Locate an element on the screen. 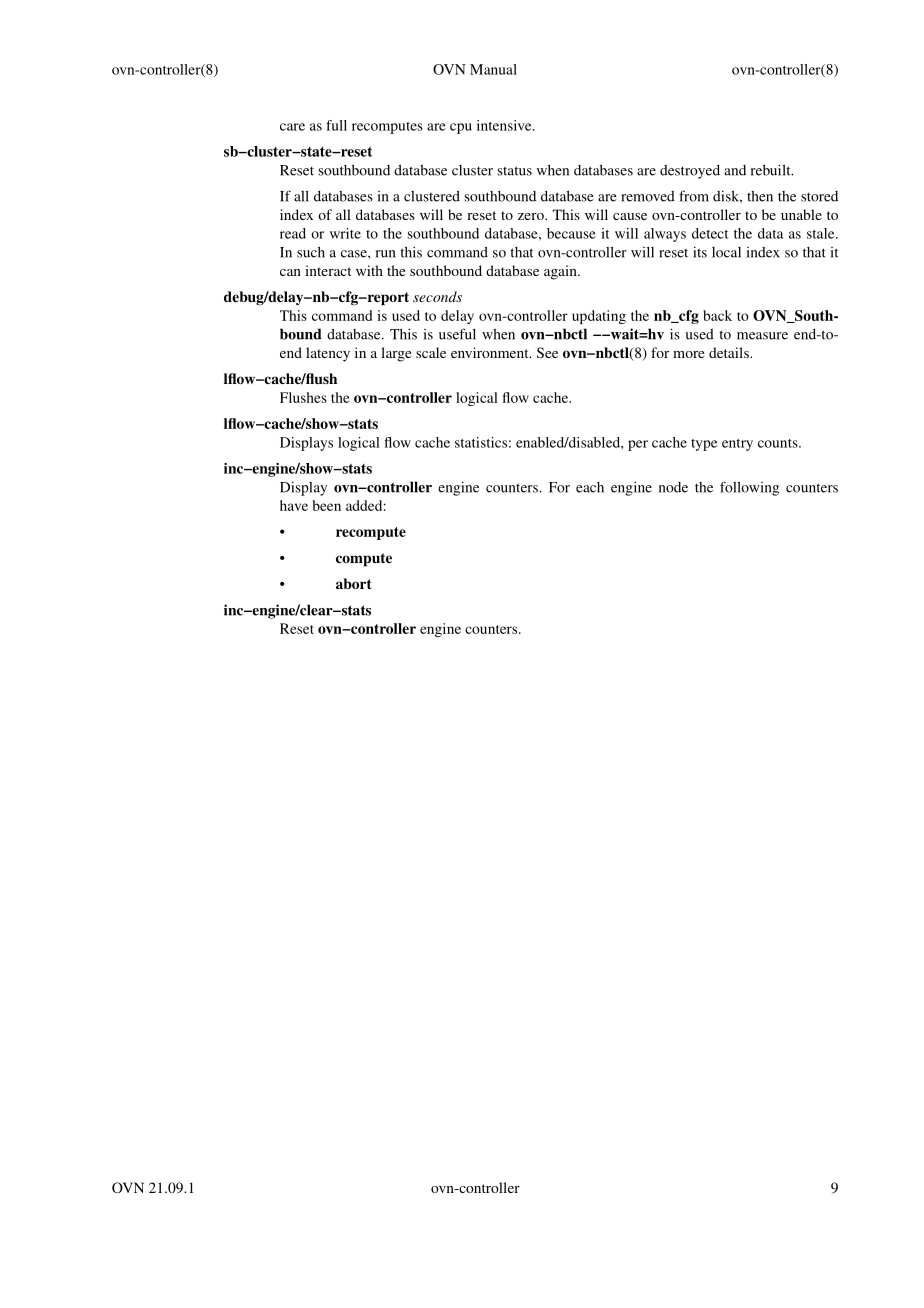 Image resolution: width=924 pixels, height=1308 pixels. large is located at coordinates (396, 354).
